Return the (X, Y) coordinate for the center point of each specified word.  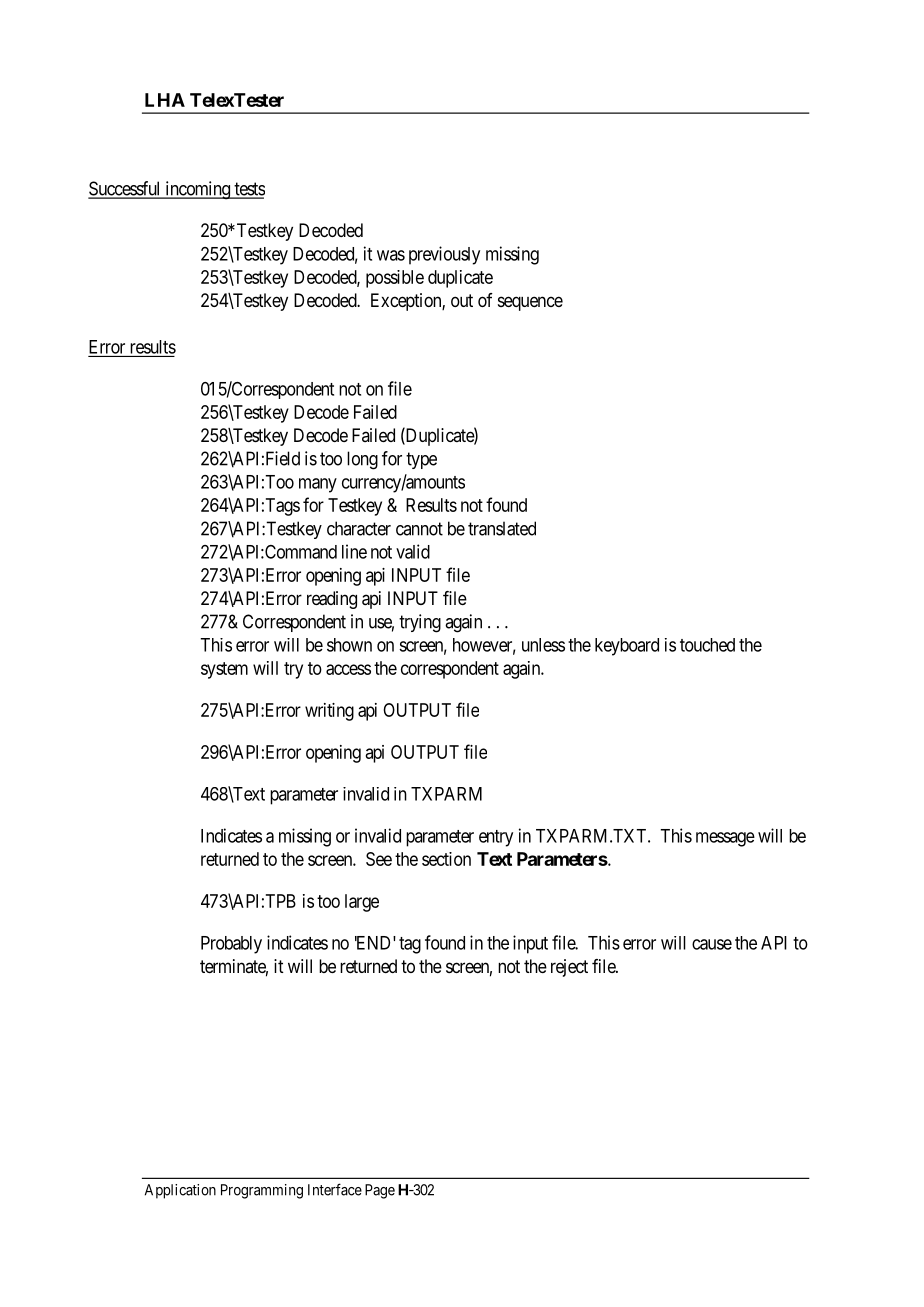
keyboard (627, 647)
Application (180, 1191)
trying (420, 623)
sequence (530, 303)
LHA (165, 100)
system (224, 670)
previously (444, 255)
